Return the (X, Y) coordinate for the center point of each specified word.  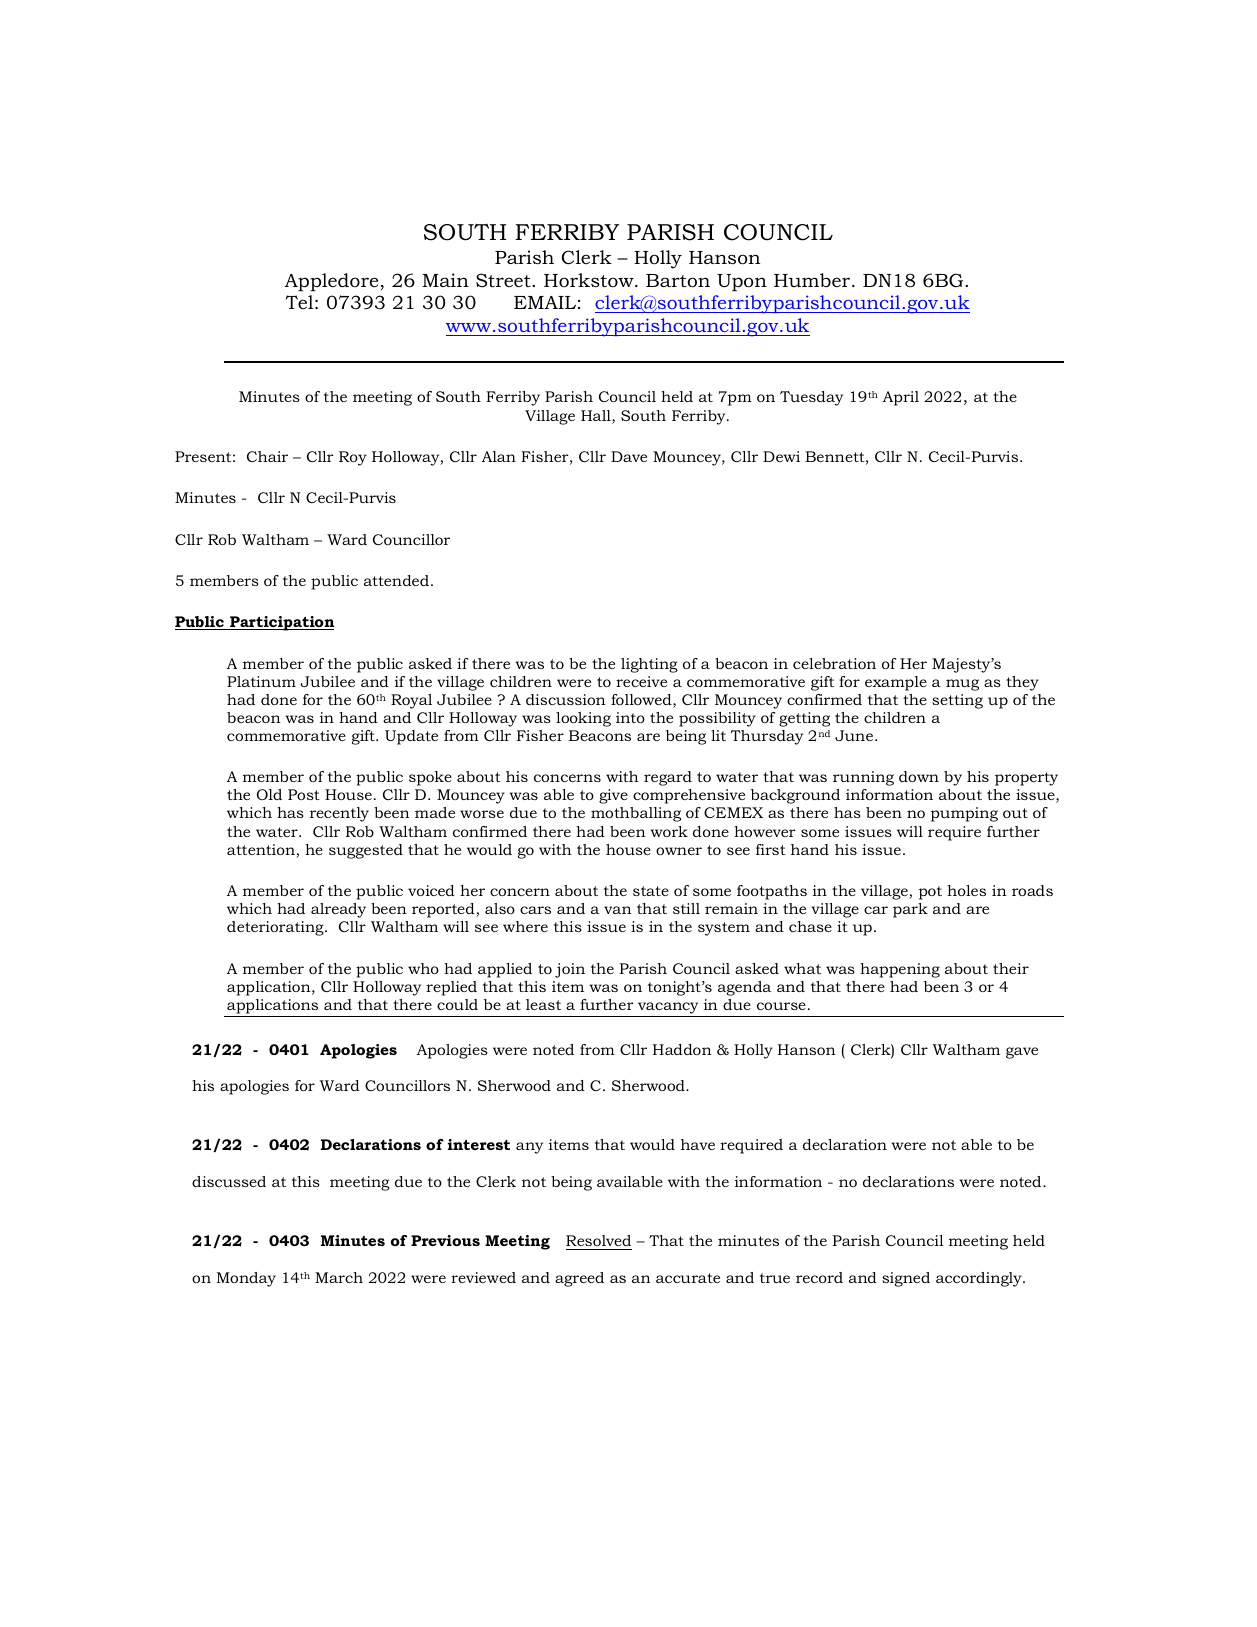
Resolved (598, 1240)
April (901, 398)
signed (906, 1279)
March (339, 1277)
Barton (678, 280)
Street (504, 280)
